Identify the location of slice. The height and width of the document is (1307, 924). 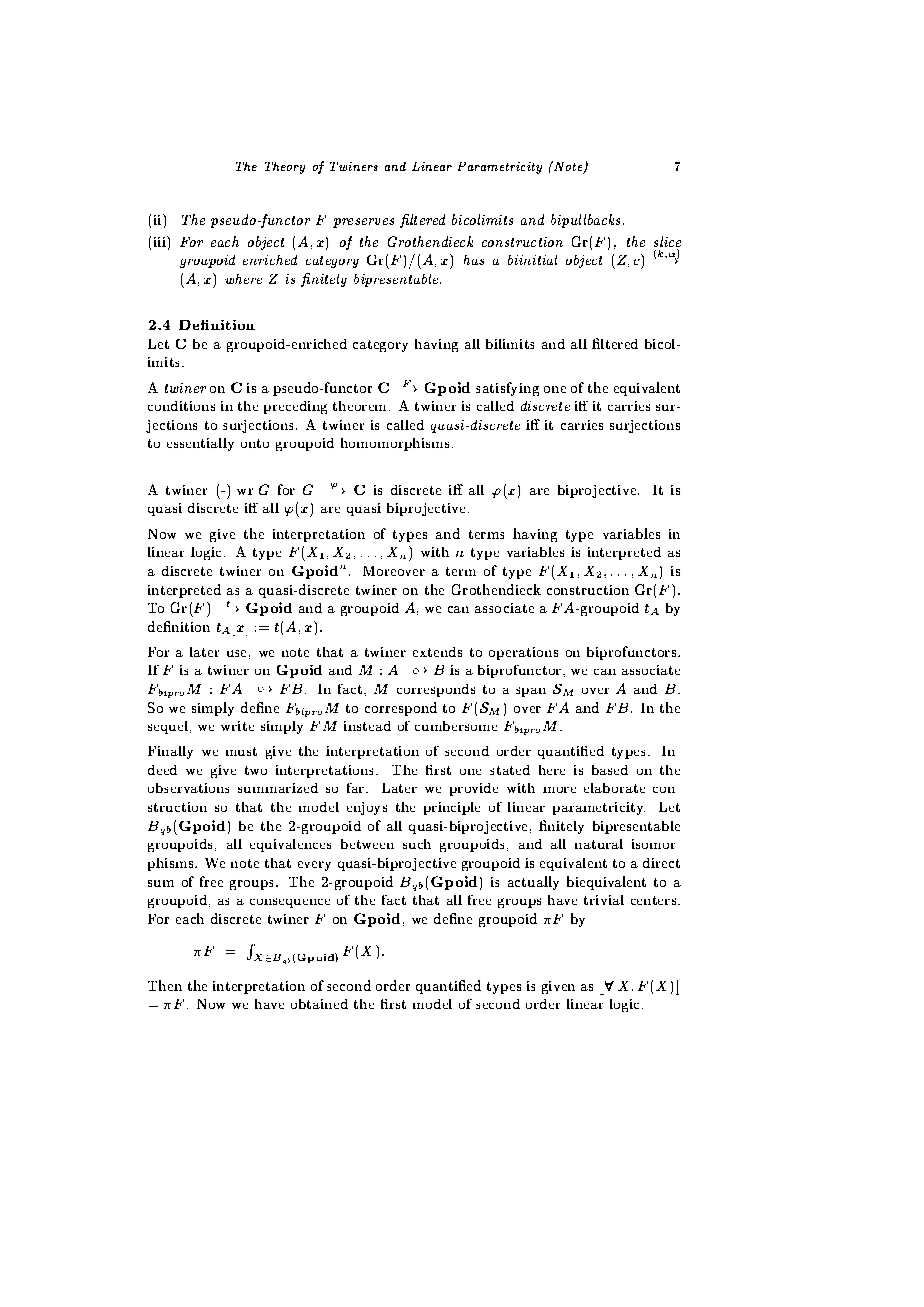
(667, 243).
